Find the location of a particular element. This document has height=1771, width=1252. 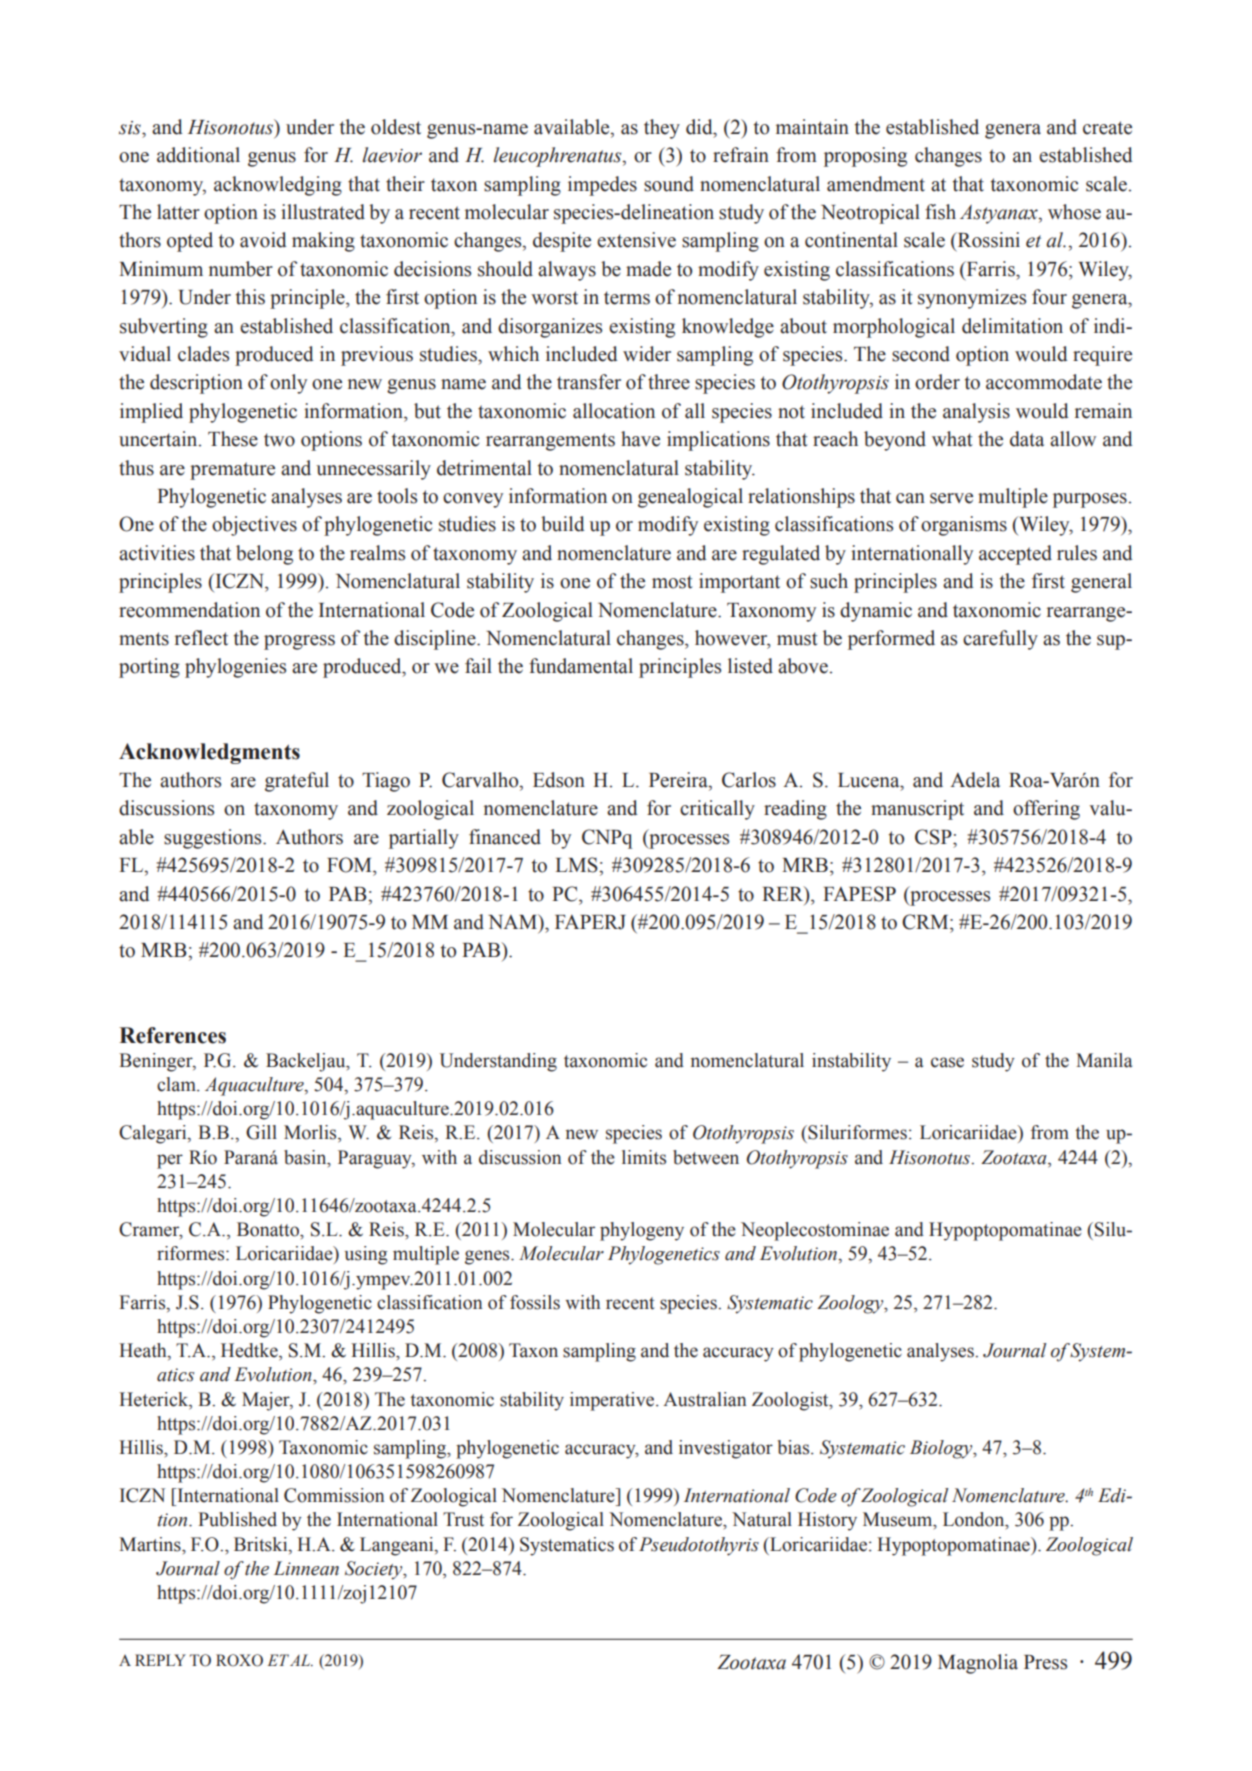

Natural is located at coordinates (762, 1519).
